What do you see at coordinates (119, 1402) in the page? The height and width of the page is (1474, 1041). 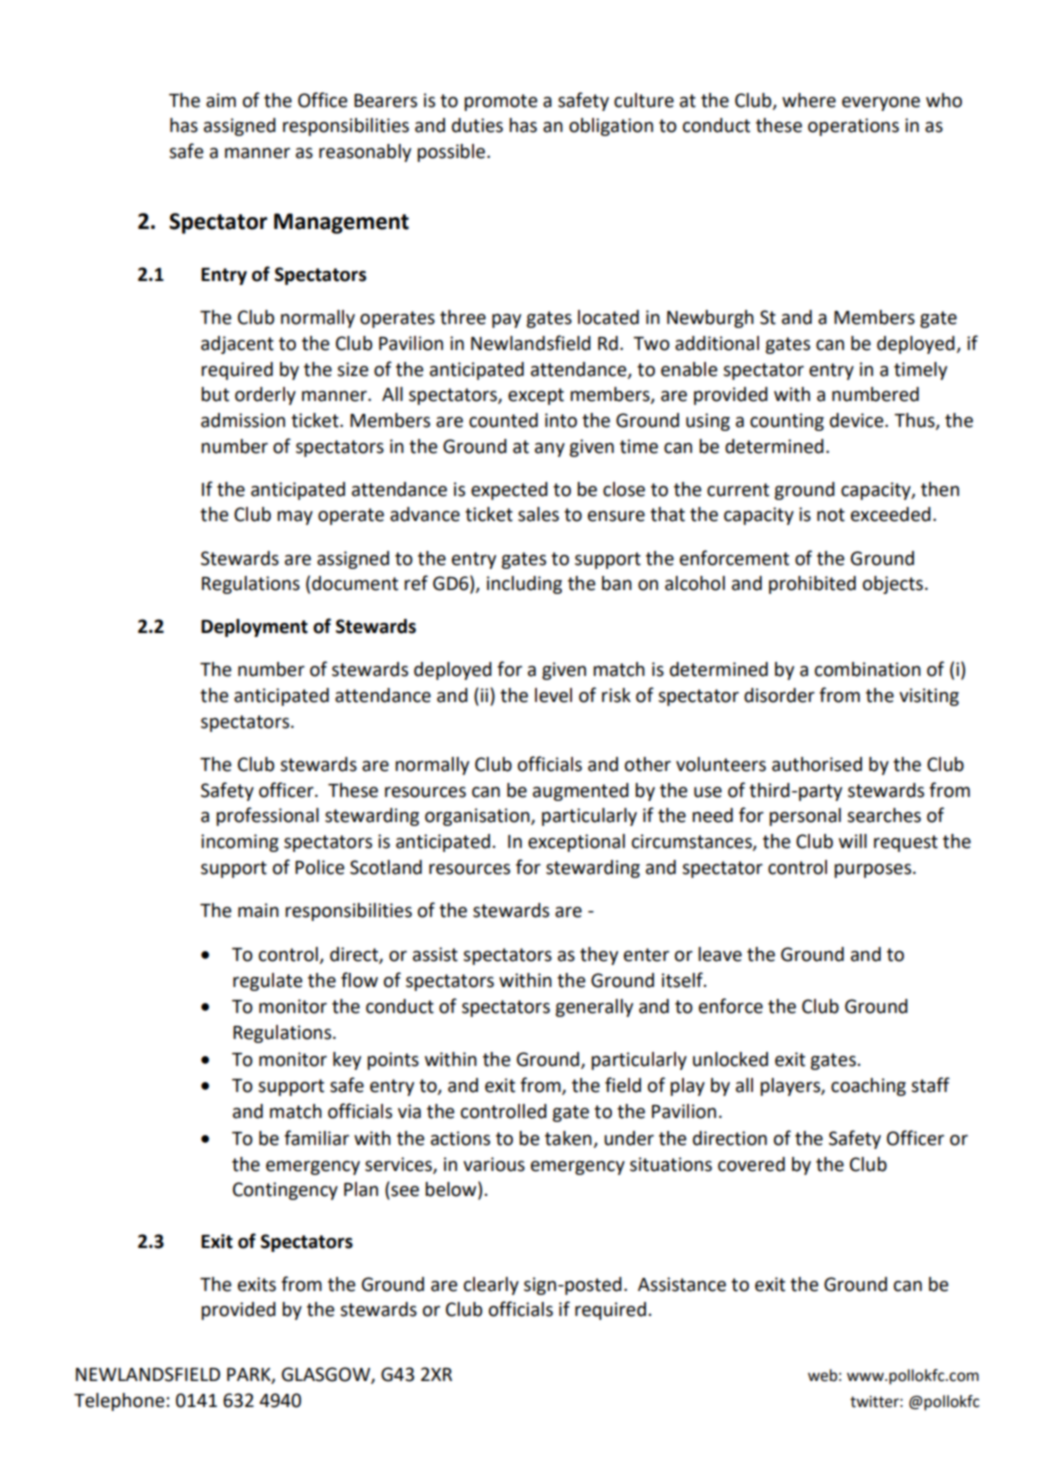 I see `Telephone` at bounding box center [119, 1402].
